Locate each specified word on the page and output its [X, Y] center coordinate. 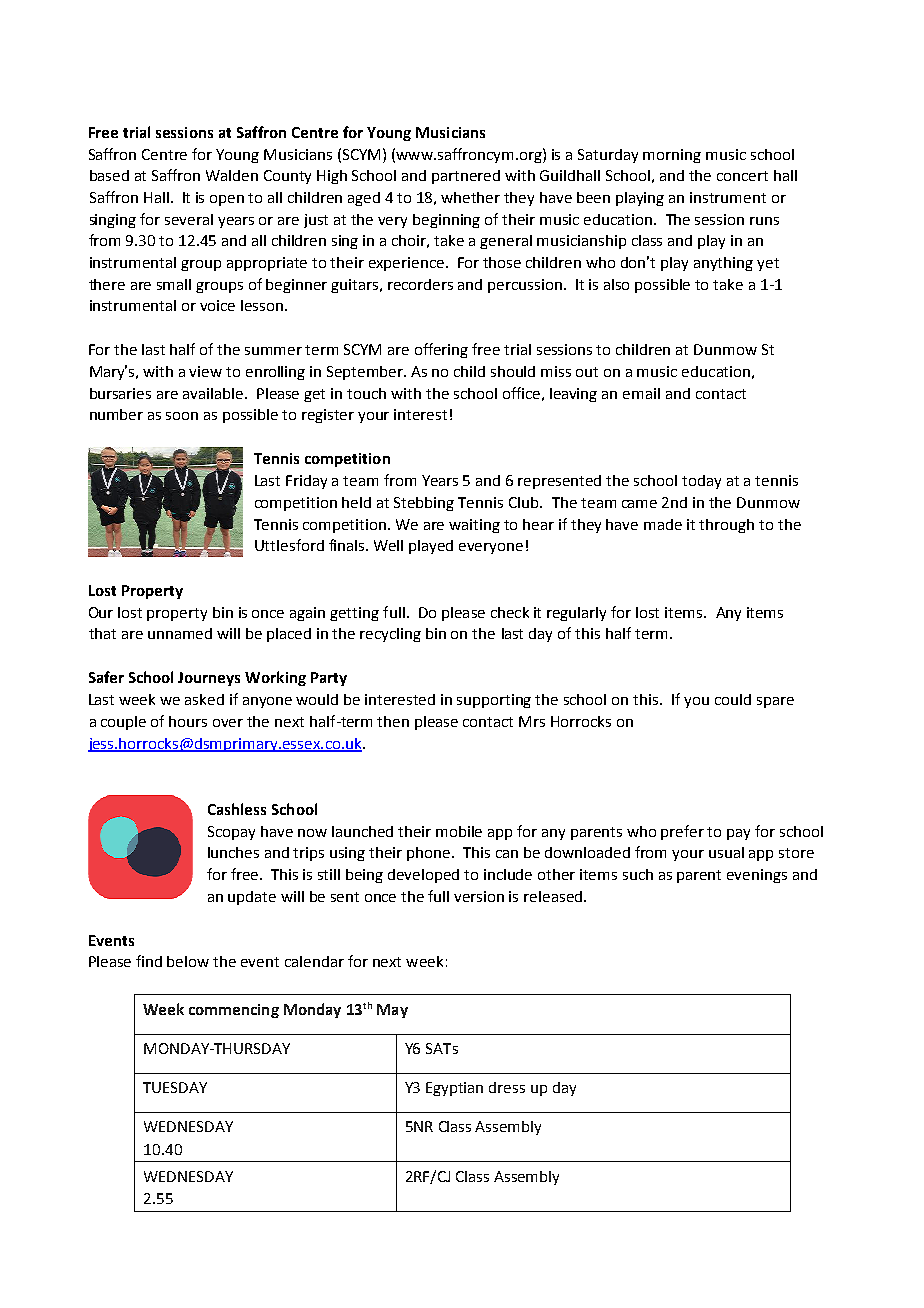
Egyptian [454, 1089]
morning [672, 156]
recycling [390, 635]
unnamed [180, 633]
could [733, 699]
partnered [466, 177]
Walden [232, 175]
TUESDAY [175, 1087]
